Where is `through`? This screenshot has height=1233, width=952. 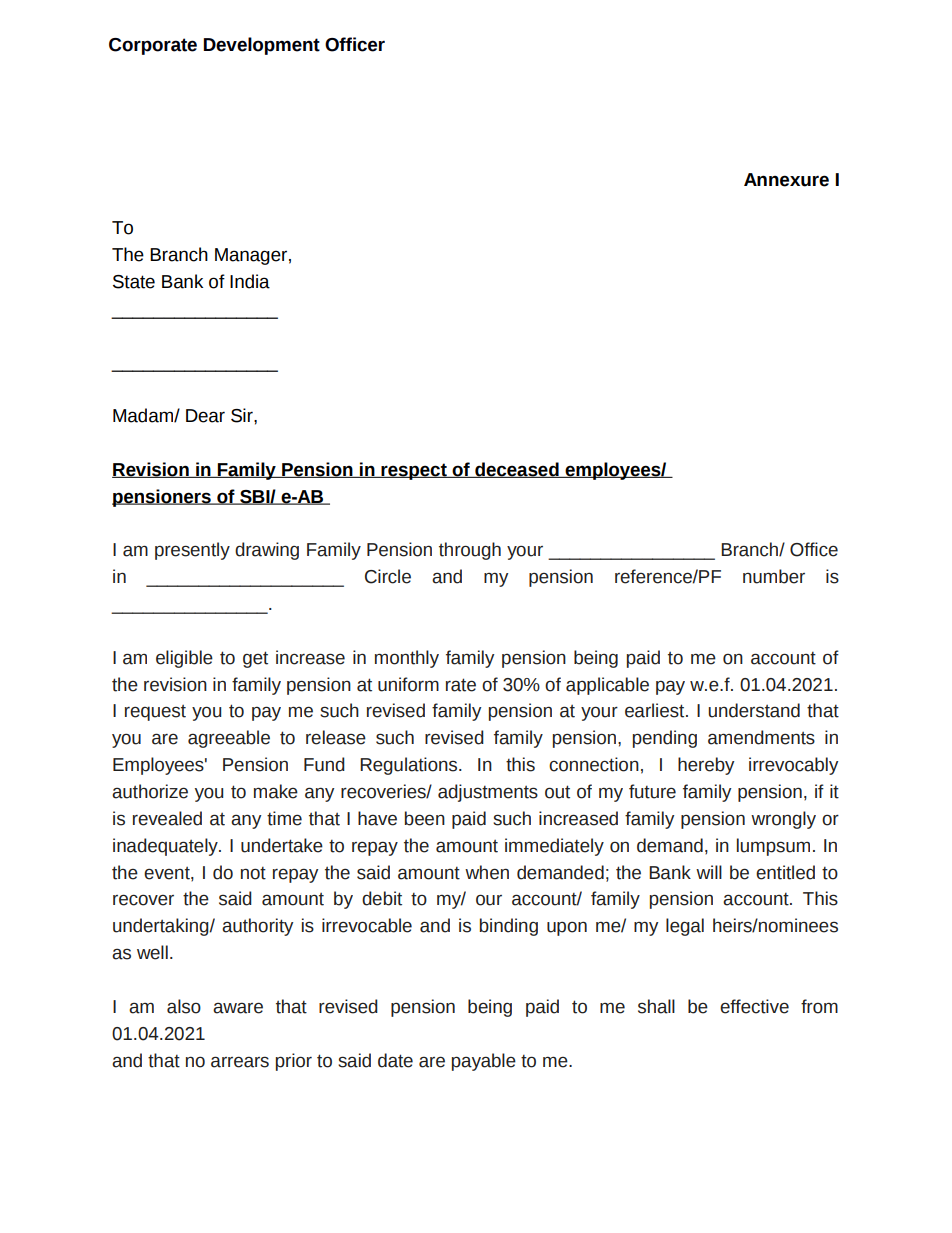
through is located at coordinates (470, 551).
